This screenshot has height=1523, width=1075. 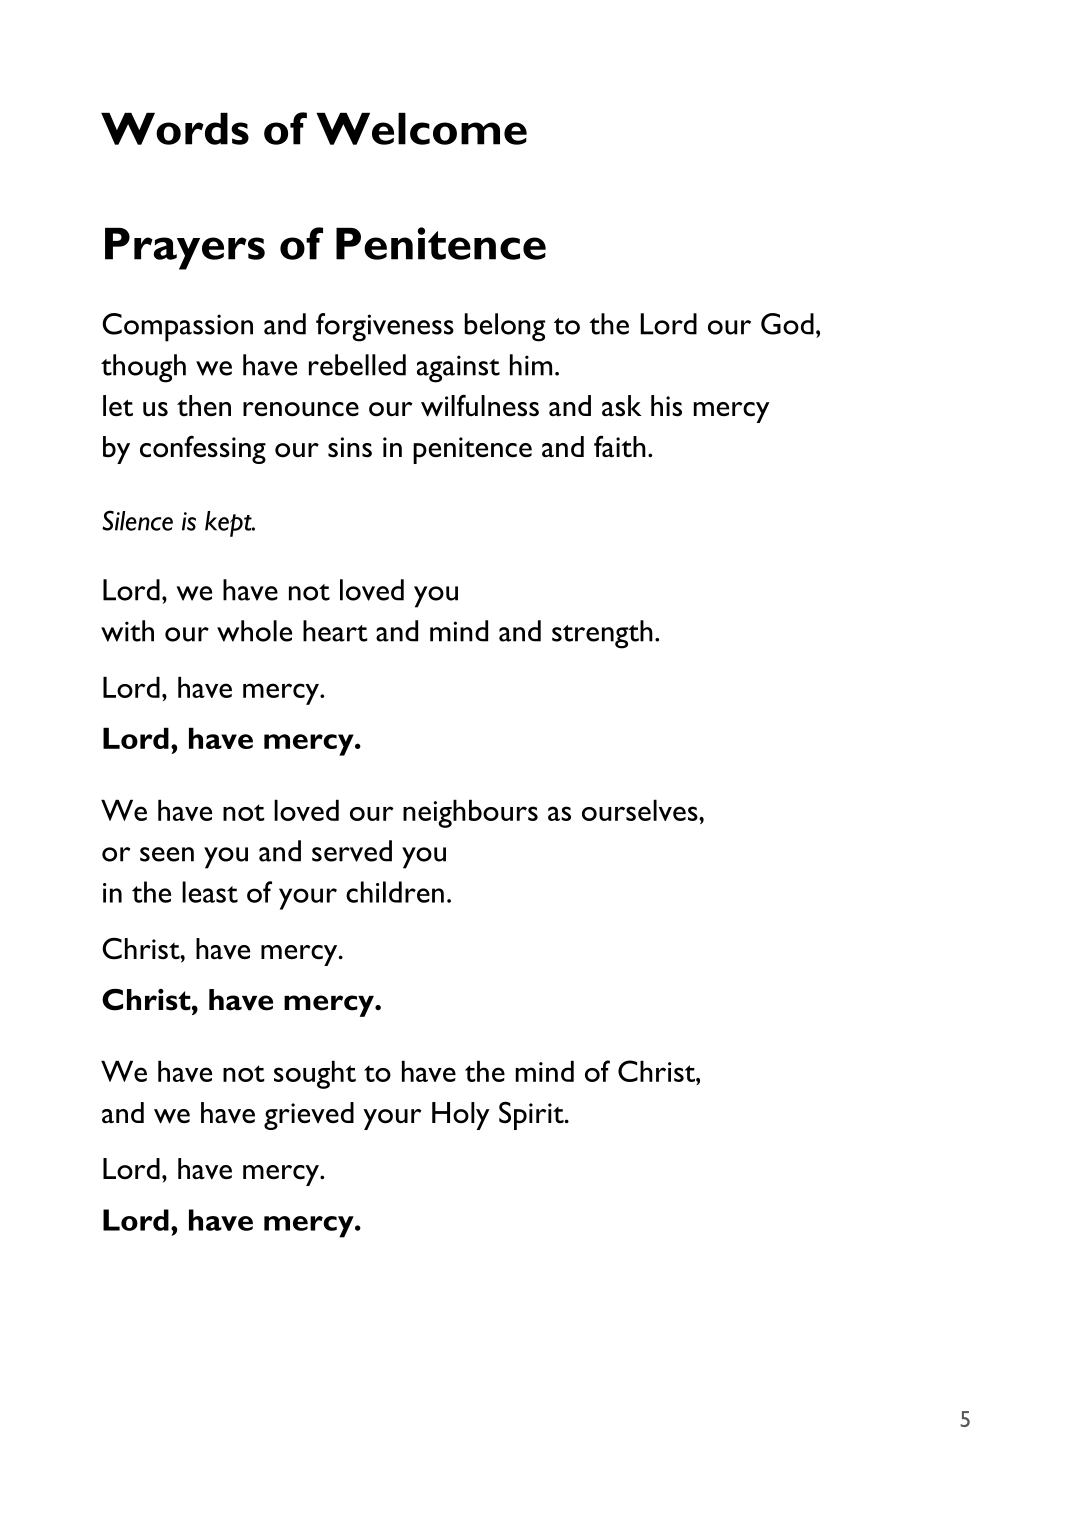 What do you see at coordinates (254, 631) in the screenshot?
I see `whole` at bounding box center [254, 631].
